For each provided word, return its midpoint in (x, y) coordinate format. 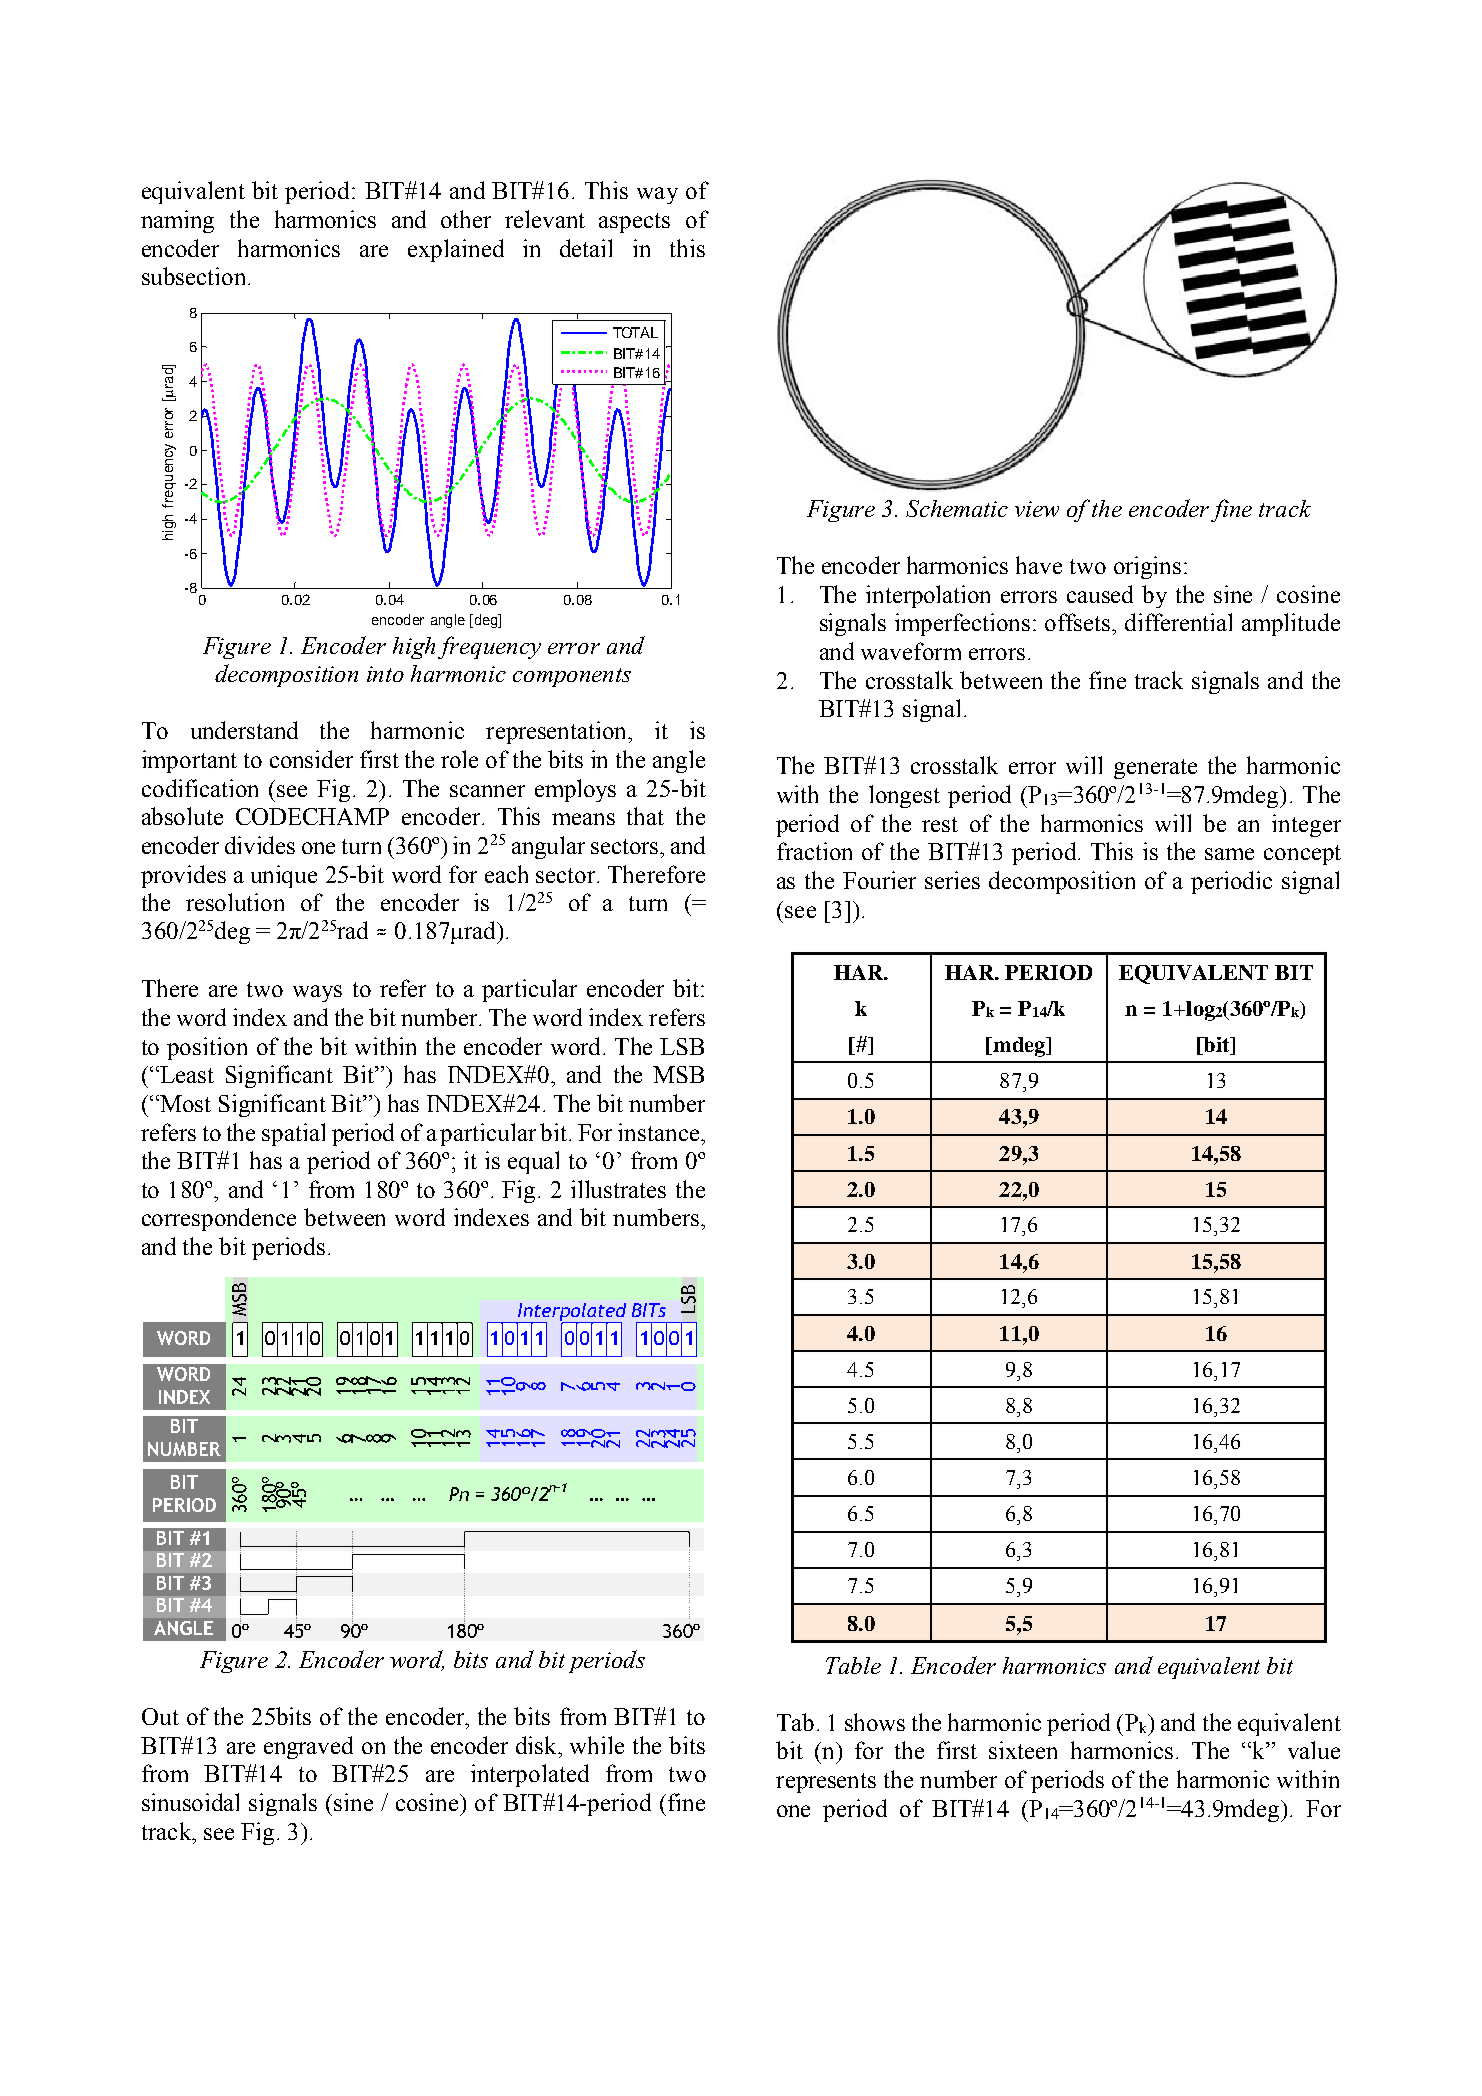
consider (311, 759)
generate (1155, 769)
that (645, 816)
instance (658, 1132)
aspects (634, 223)
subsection (195, 276)
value (1314, 1750)
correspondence (219, 1219)
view (1037, 509)
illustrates (618, 1189)
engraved (308, 1747)
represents (826, 1783)
